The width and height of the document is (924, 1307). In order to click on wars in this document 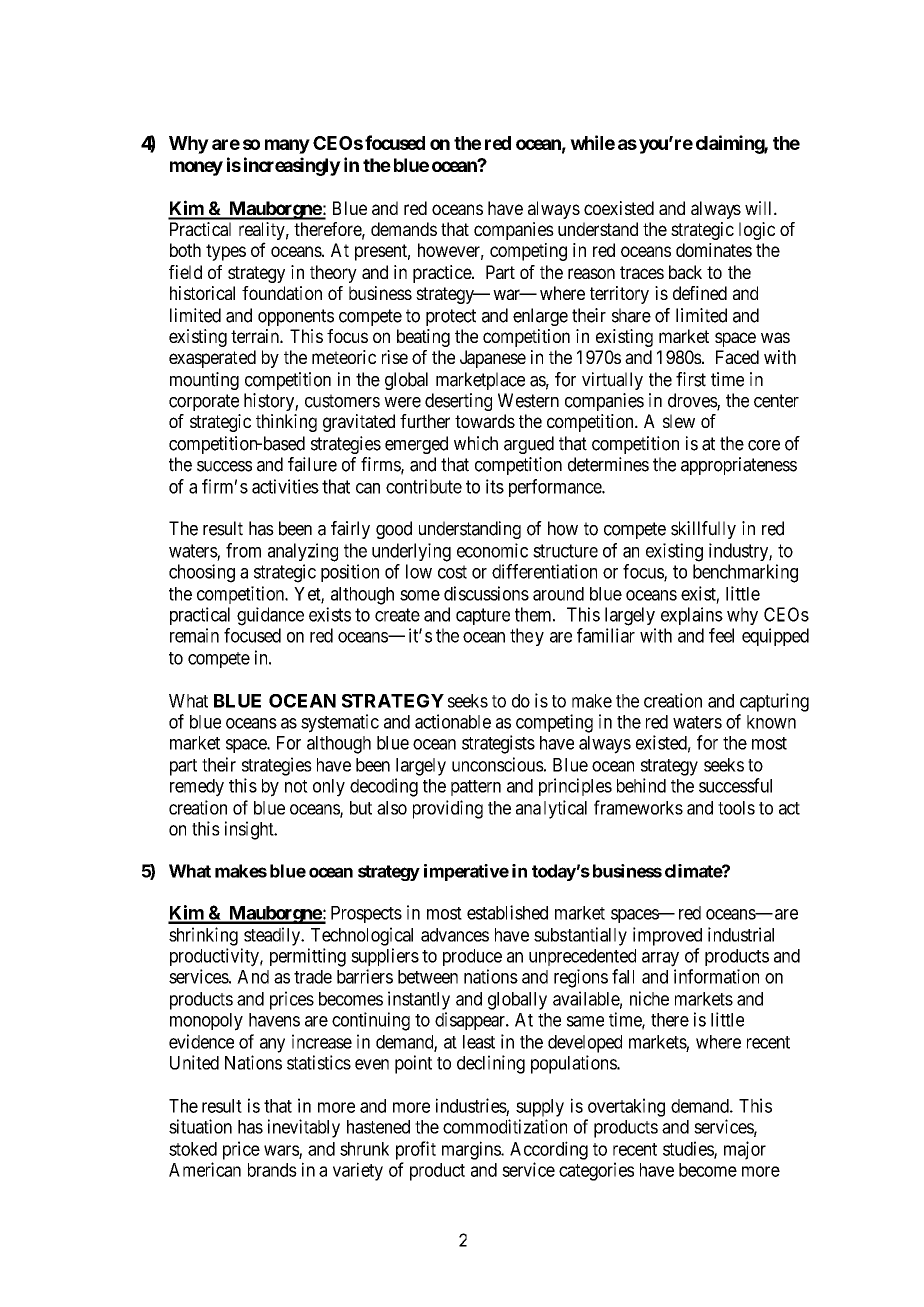, I will do `click(282, 1151)`.
